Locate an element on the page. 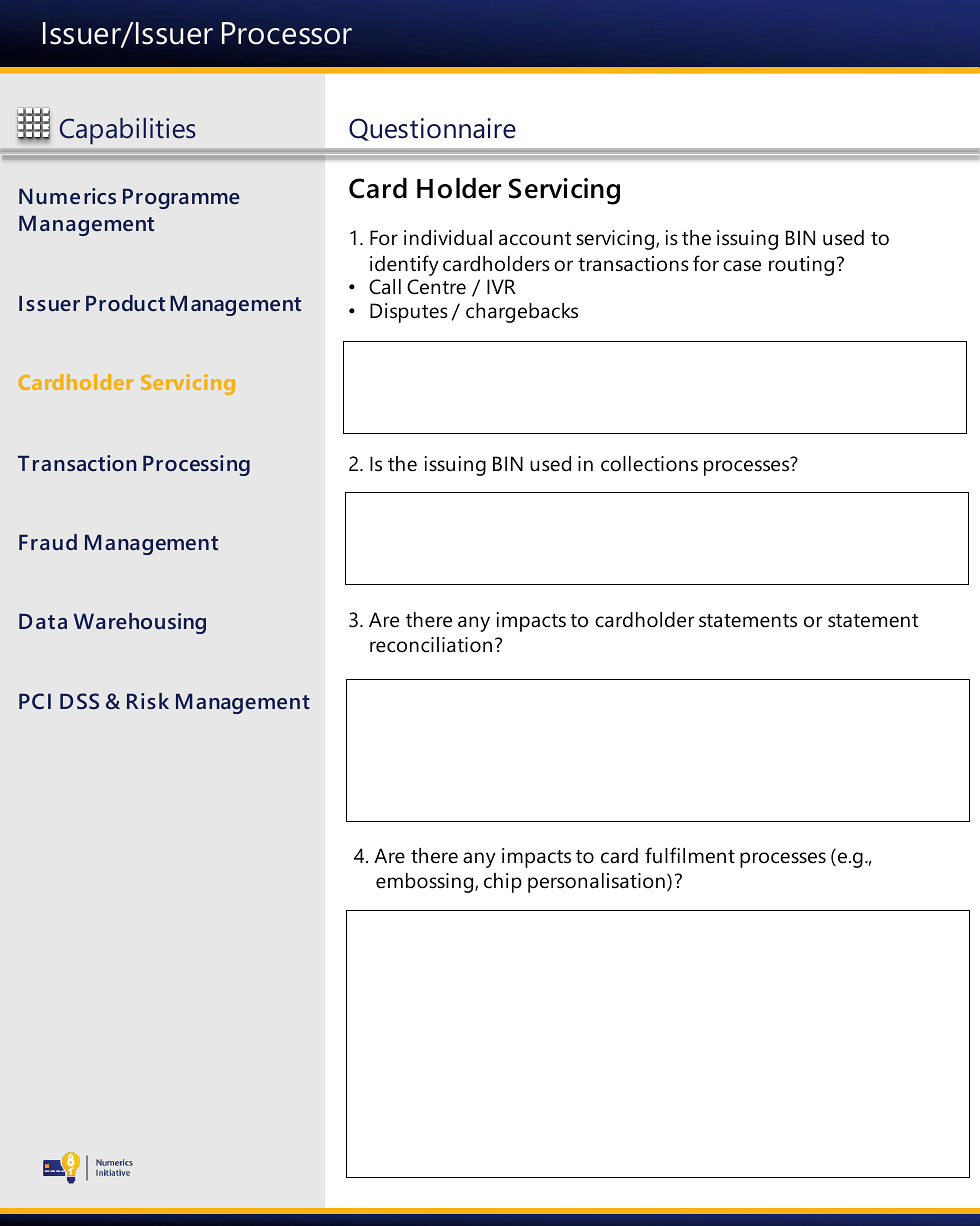 The height and width of the image is (1226, 980). chargebacks is located at coordinates (522, 313).
